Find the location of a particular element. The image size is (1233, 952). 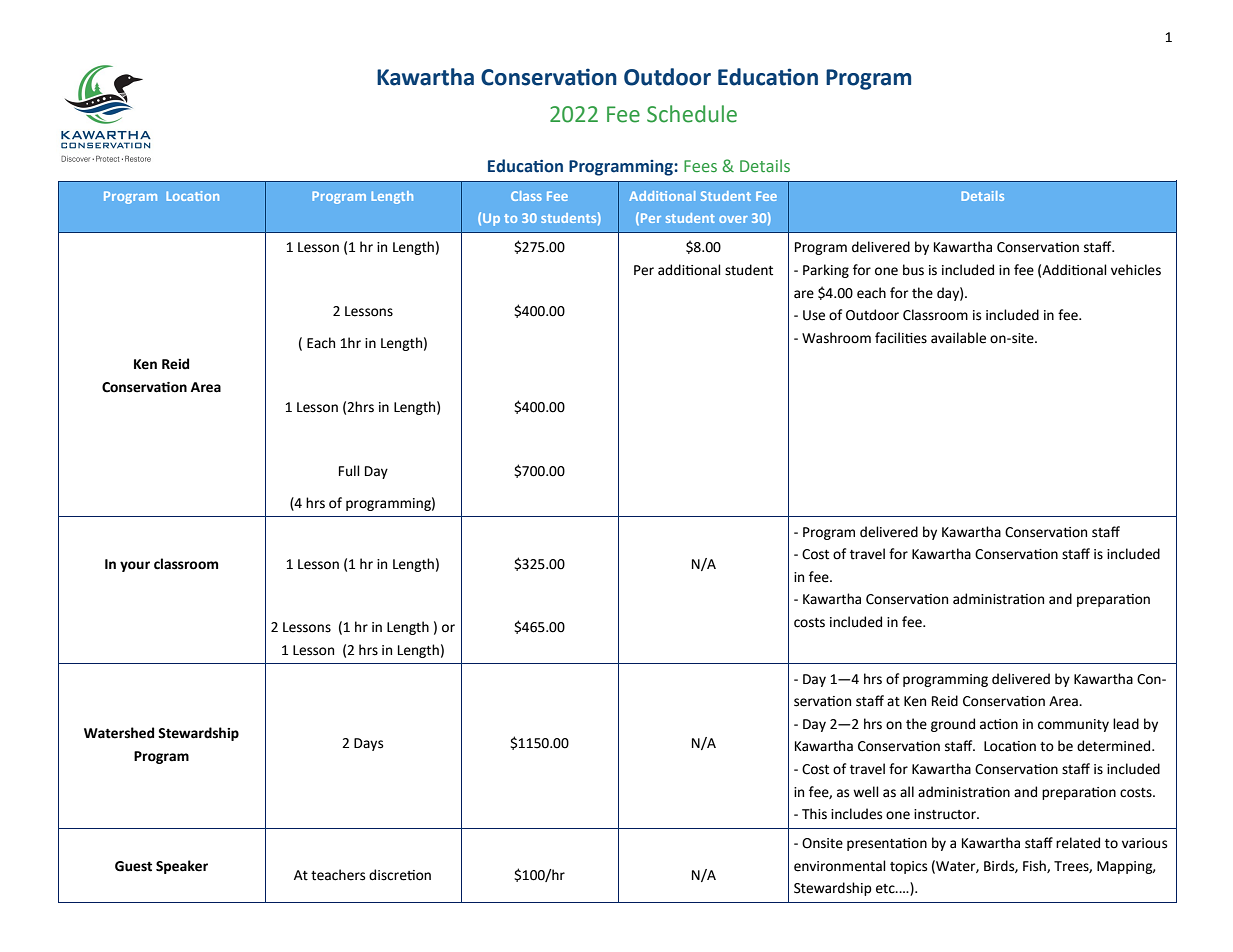

Speaker is located at coordinates (182, 867).
